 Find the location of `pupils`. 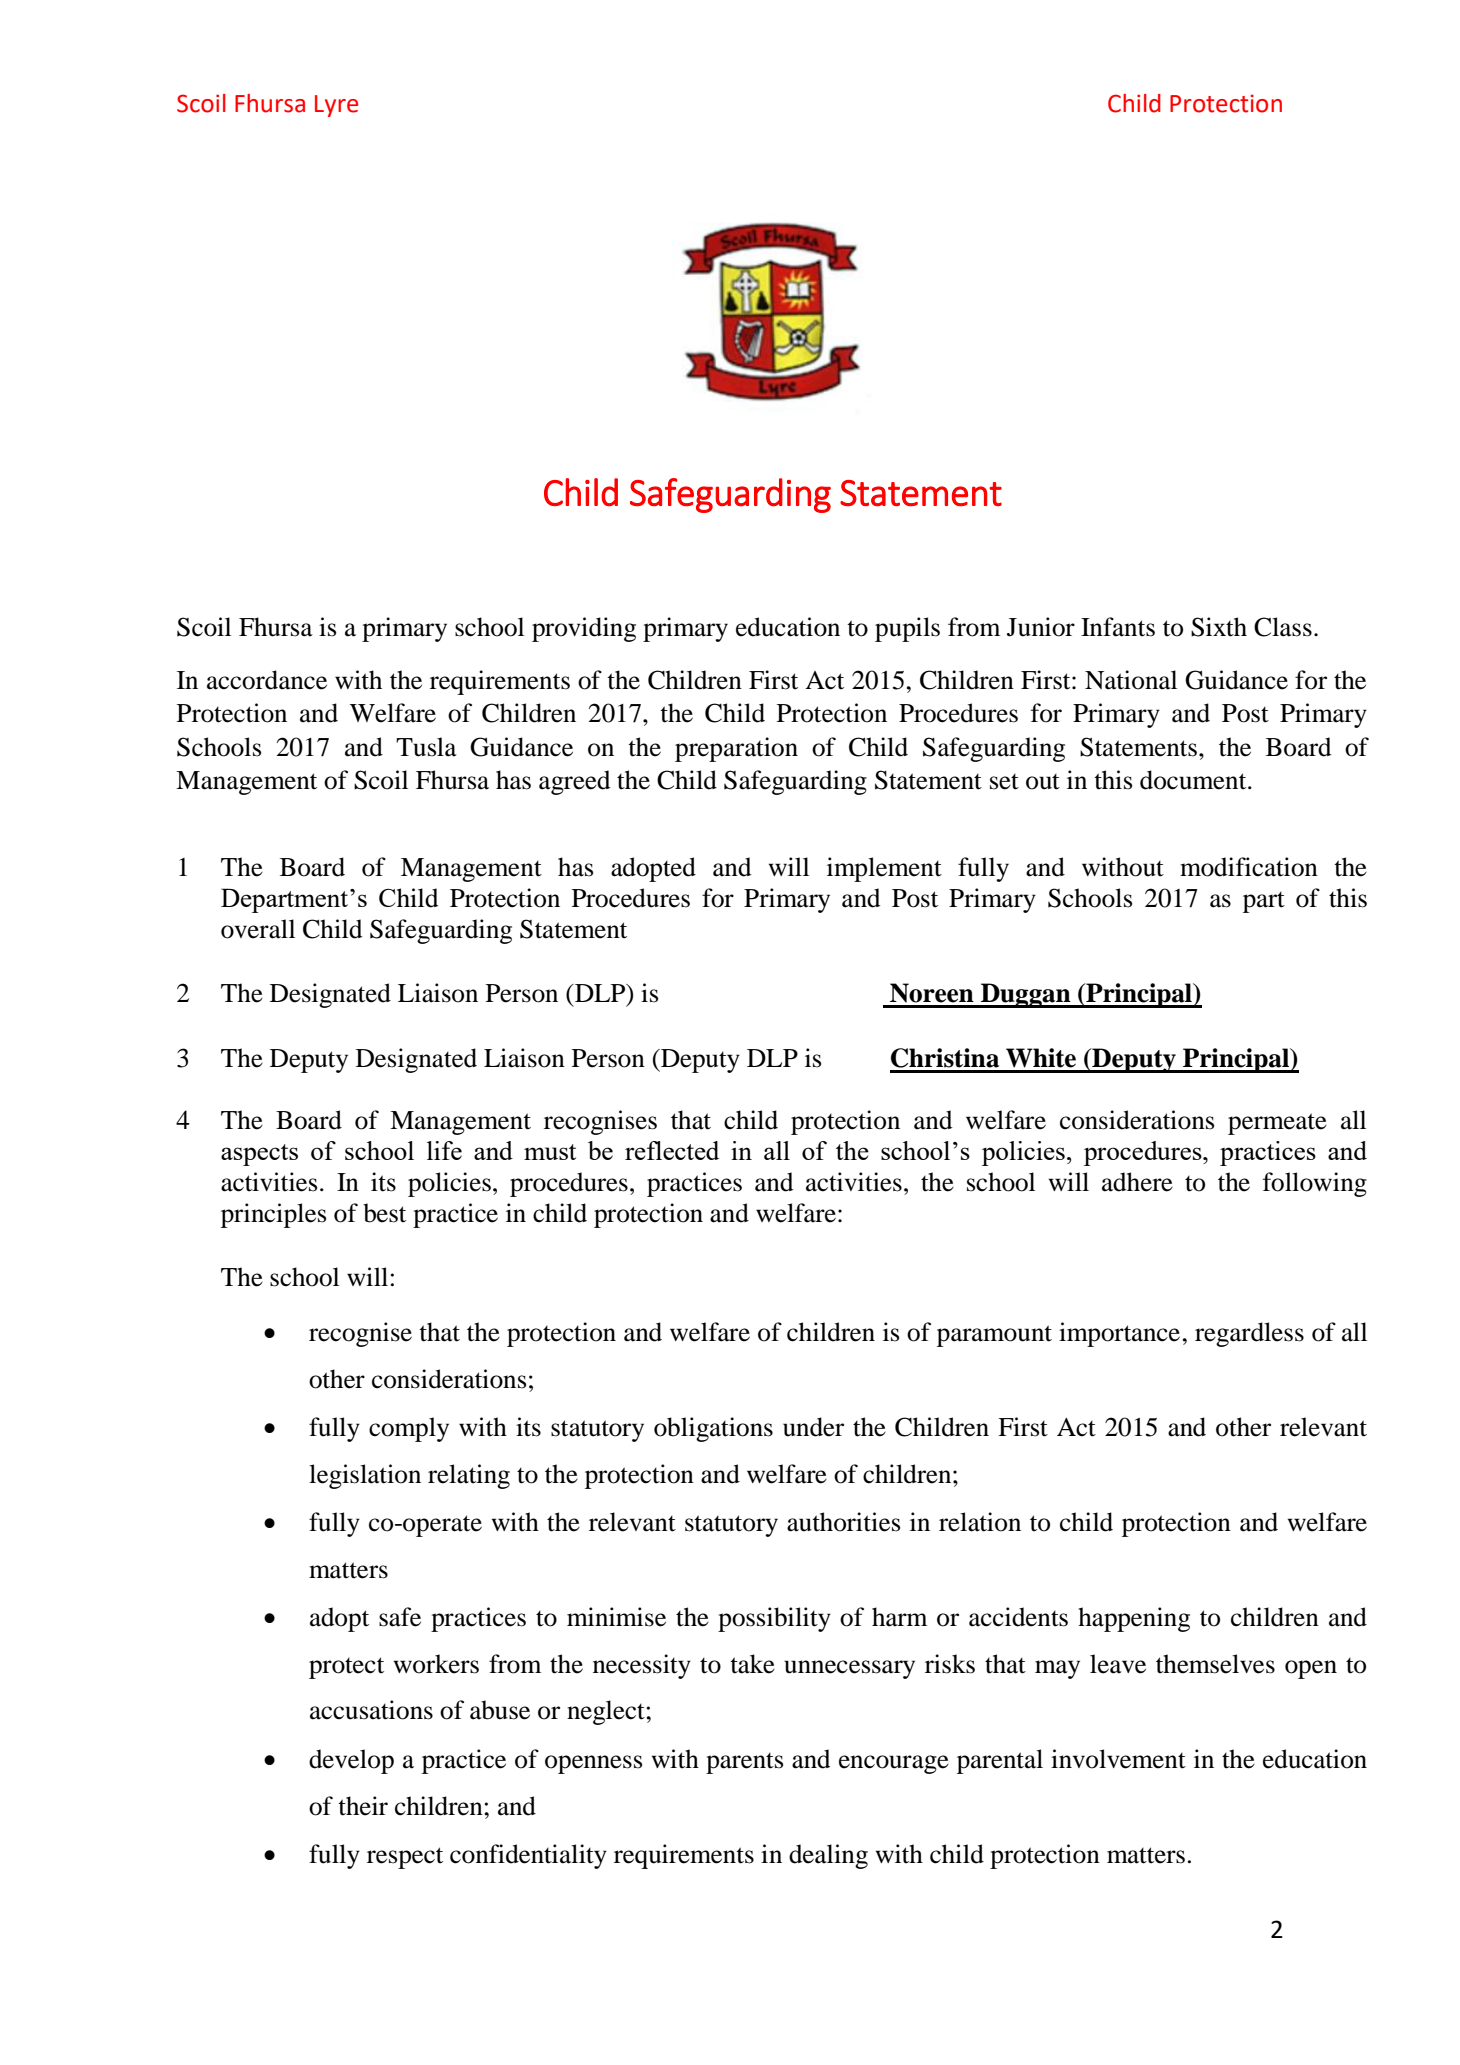

pupils is located at coordinates (907, 629).
